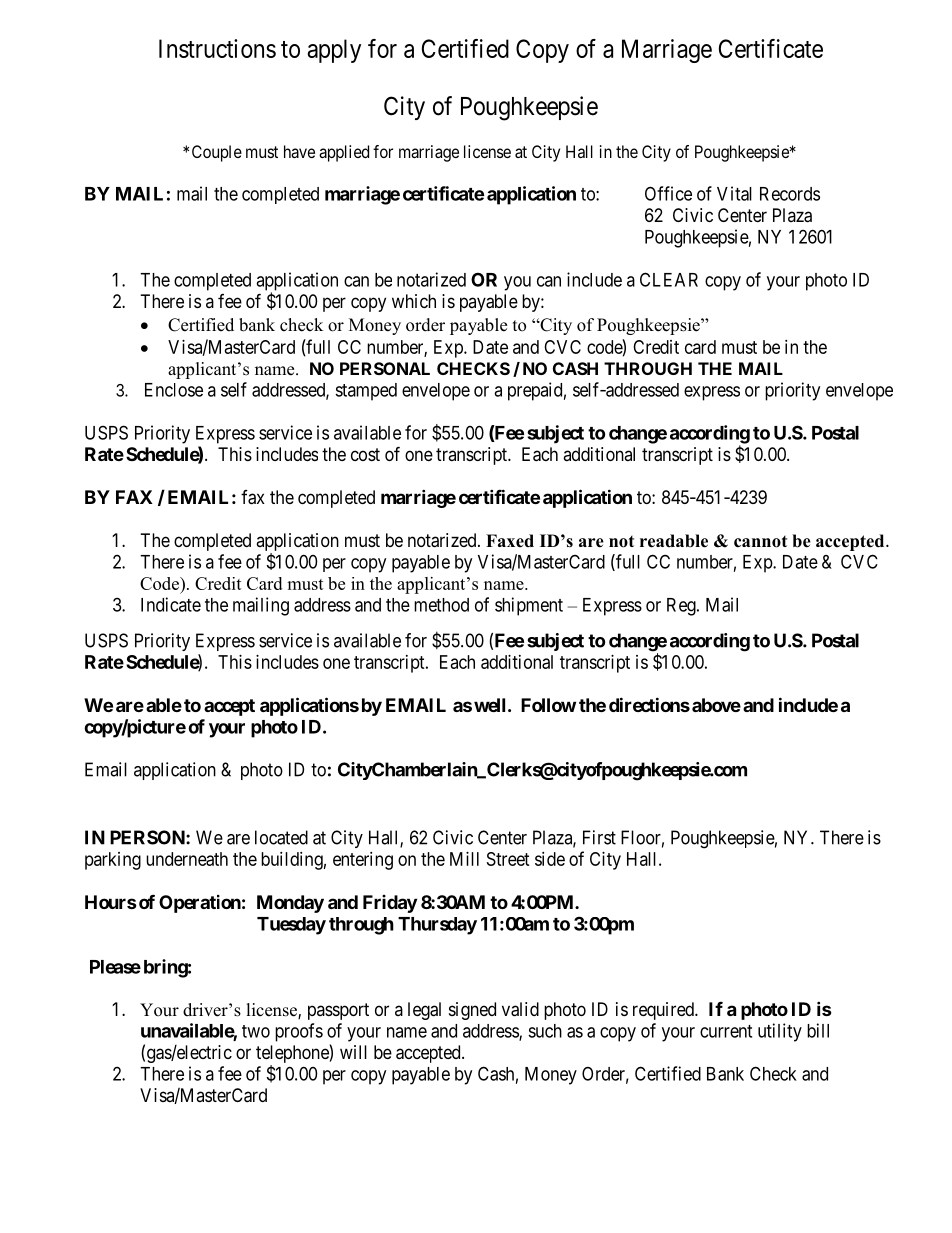 The width and height of the screenshot is (952, 1233). What do you see at coordinates (414, 301) in the screenshot?
I see `which` at bounding box center [414, 301].
